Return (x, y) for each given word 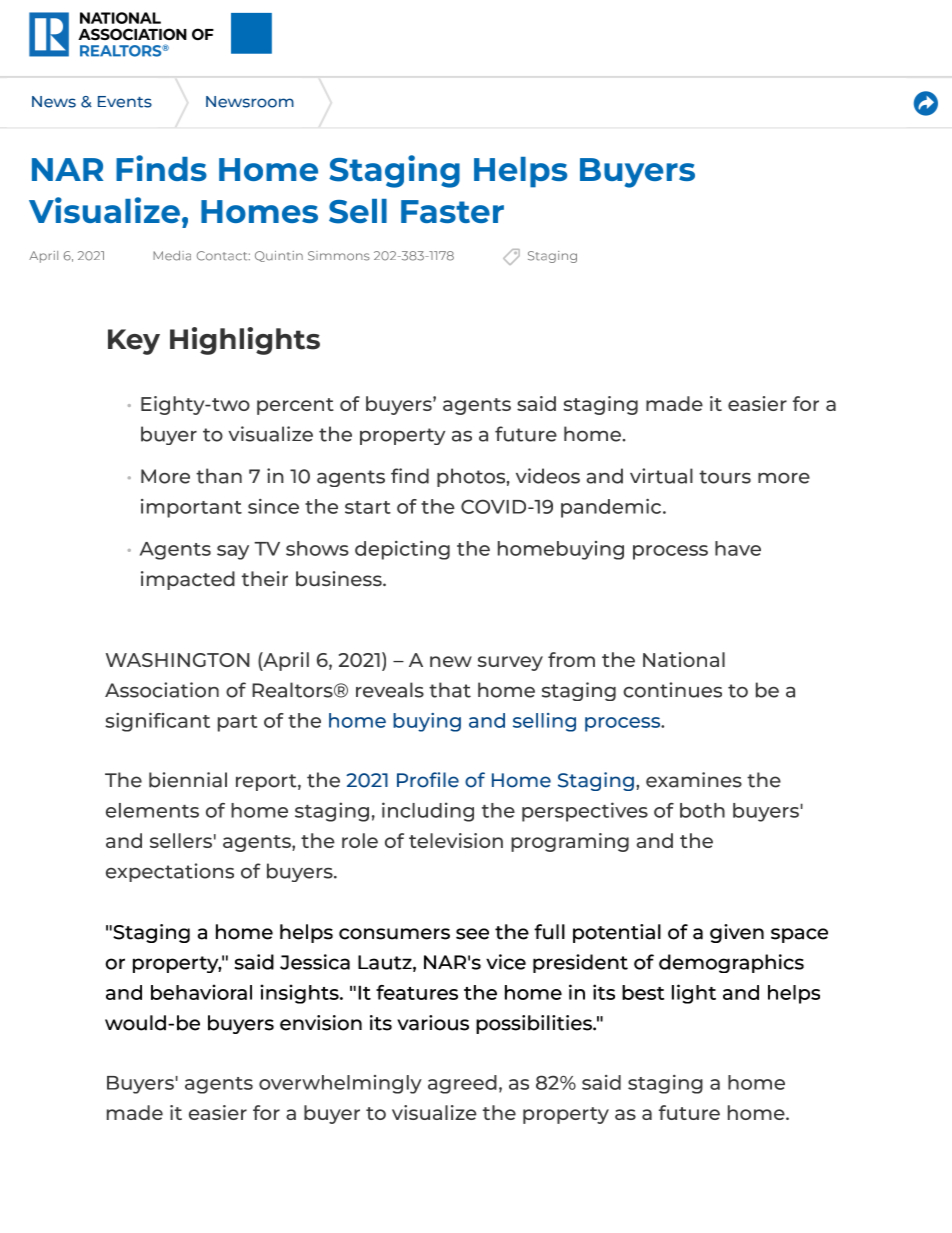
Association (162, 690)
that (450, 690)
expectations (170, 872)
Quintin (279, 256)
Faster (452, 211)
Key (134, 342)
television (456, 840)
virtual (661, 476)
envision (321, 1023)
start (368, 507)
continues (672, 690)
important (191, 508)
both (702, 810)
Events (125, 102)
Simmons (339, 256)
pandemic (611, 508)
